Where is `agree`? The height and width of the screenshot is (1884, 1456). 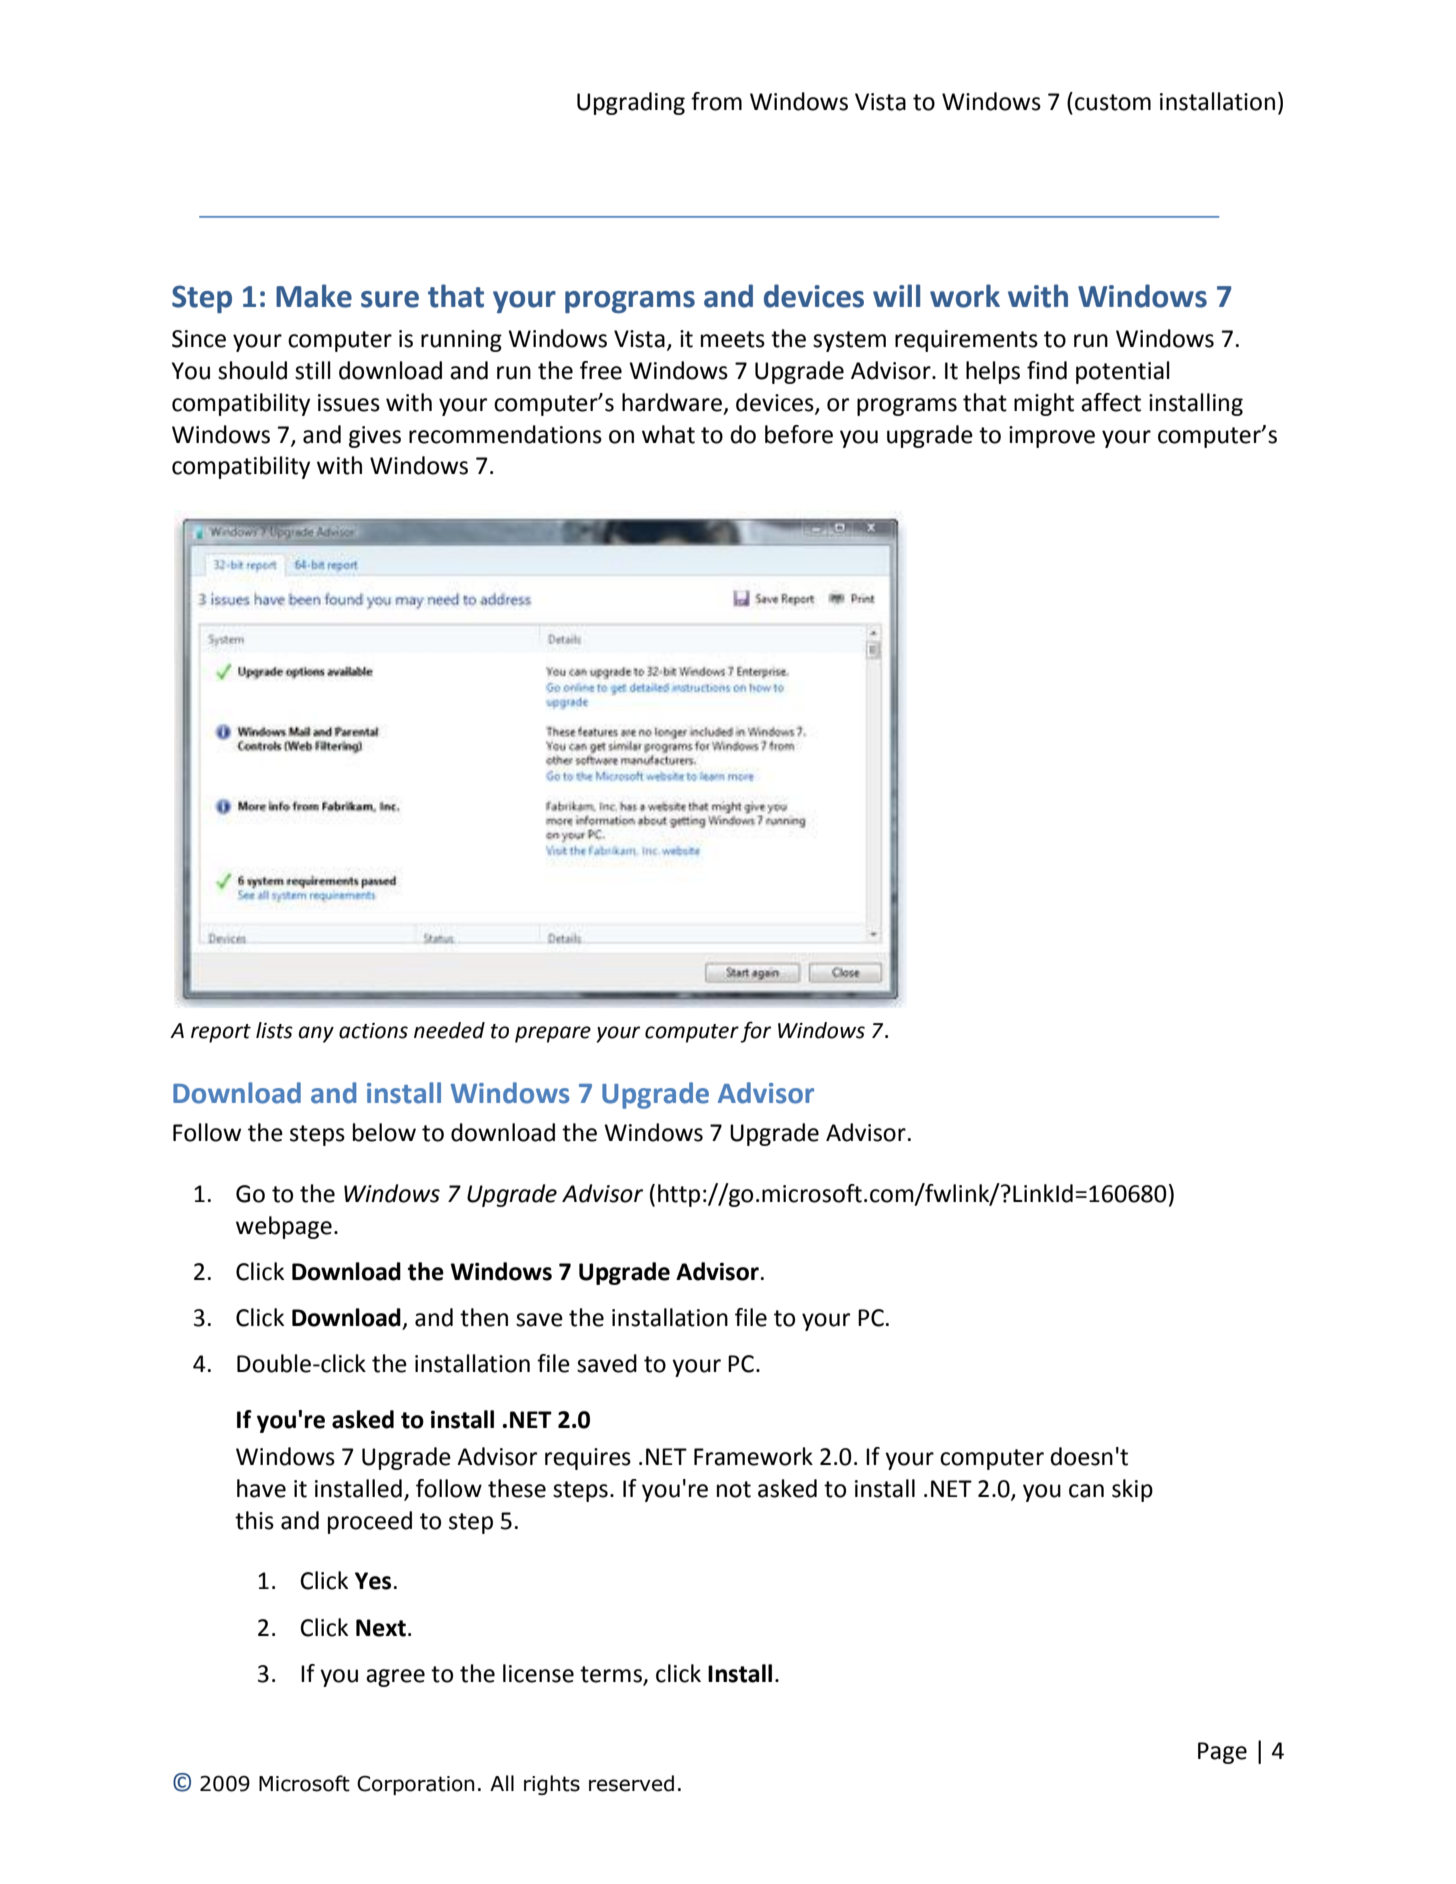
agree is located at coordinates (395, 1678).
